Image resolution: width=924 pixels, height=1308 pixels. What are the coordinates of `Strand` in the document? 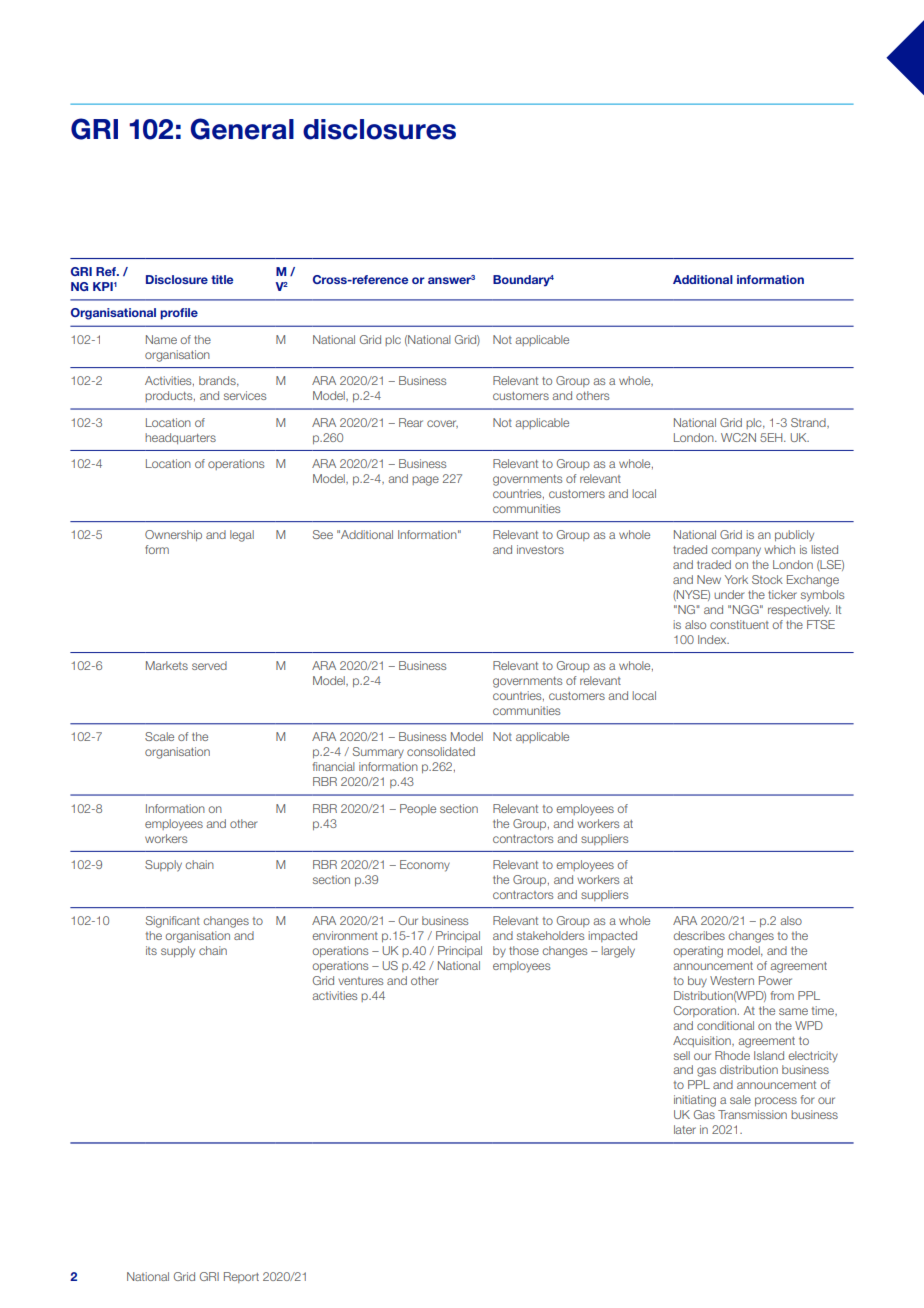 It's located at (809, 422).
